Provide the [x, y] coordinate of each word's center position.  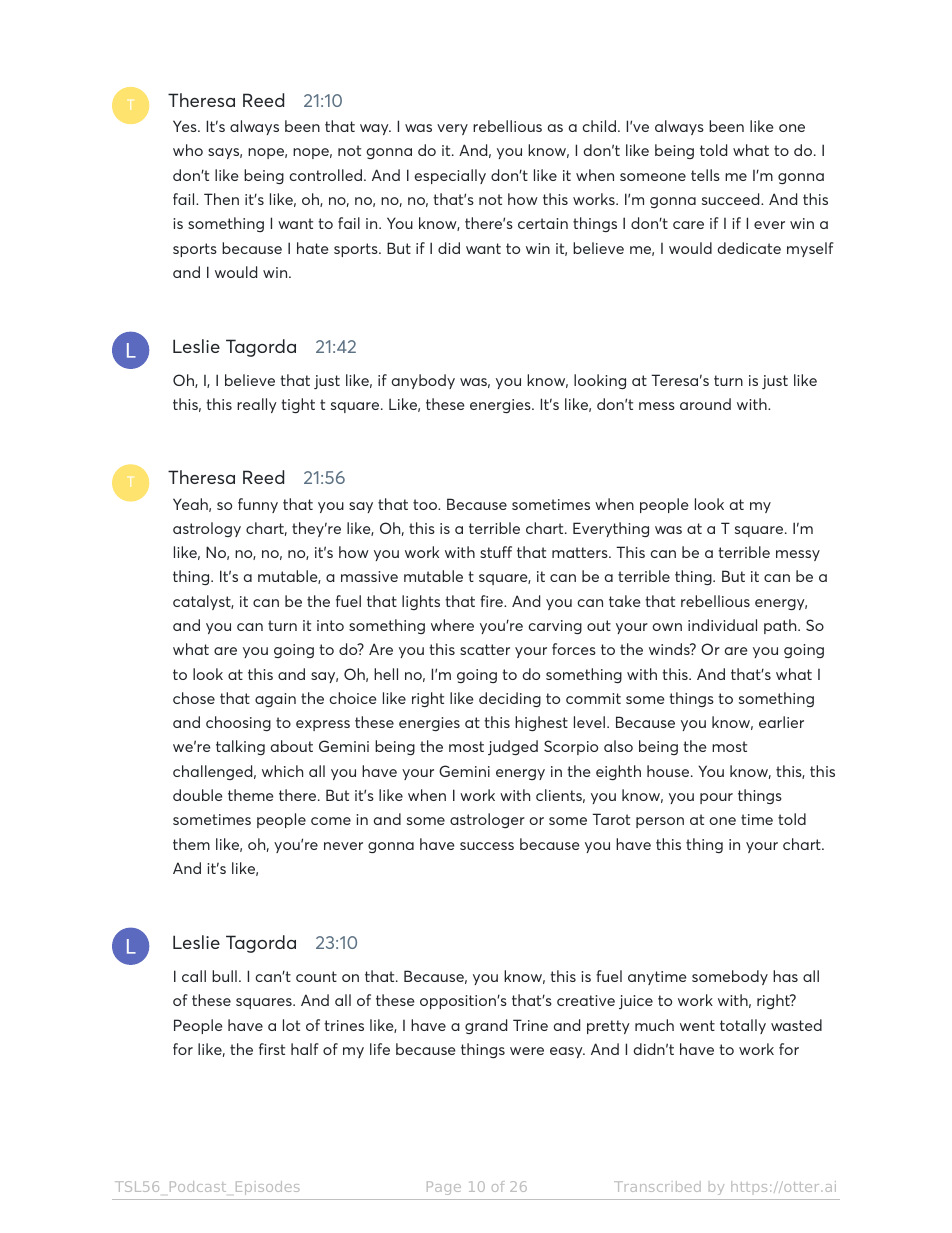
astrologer [487, 820]
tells [705, 175]
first [272, 1049]
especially [450, 176]
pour [716, 798]
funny [258, 505]
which [282, 771]
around [705, 404]
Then [221, 199]
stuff [496, 552]
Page [444, 1188]
